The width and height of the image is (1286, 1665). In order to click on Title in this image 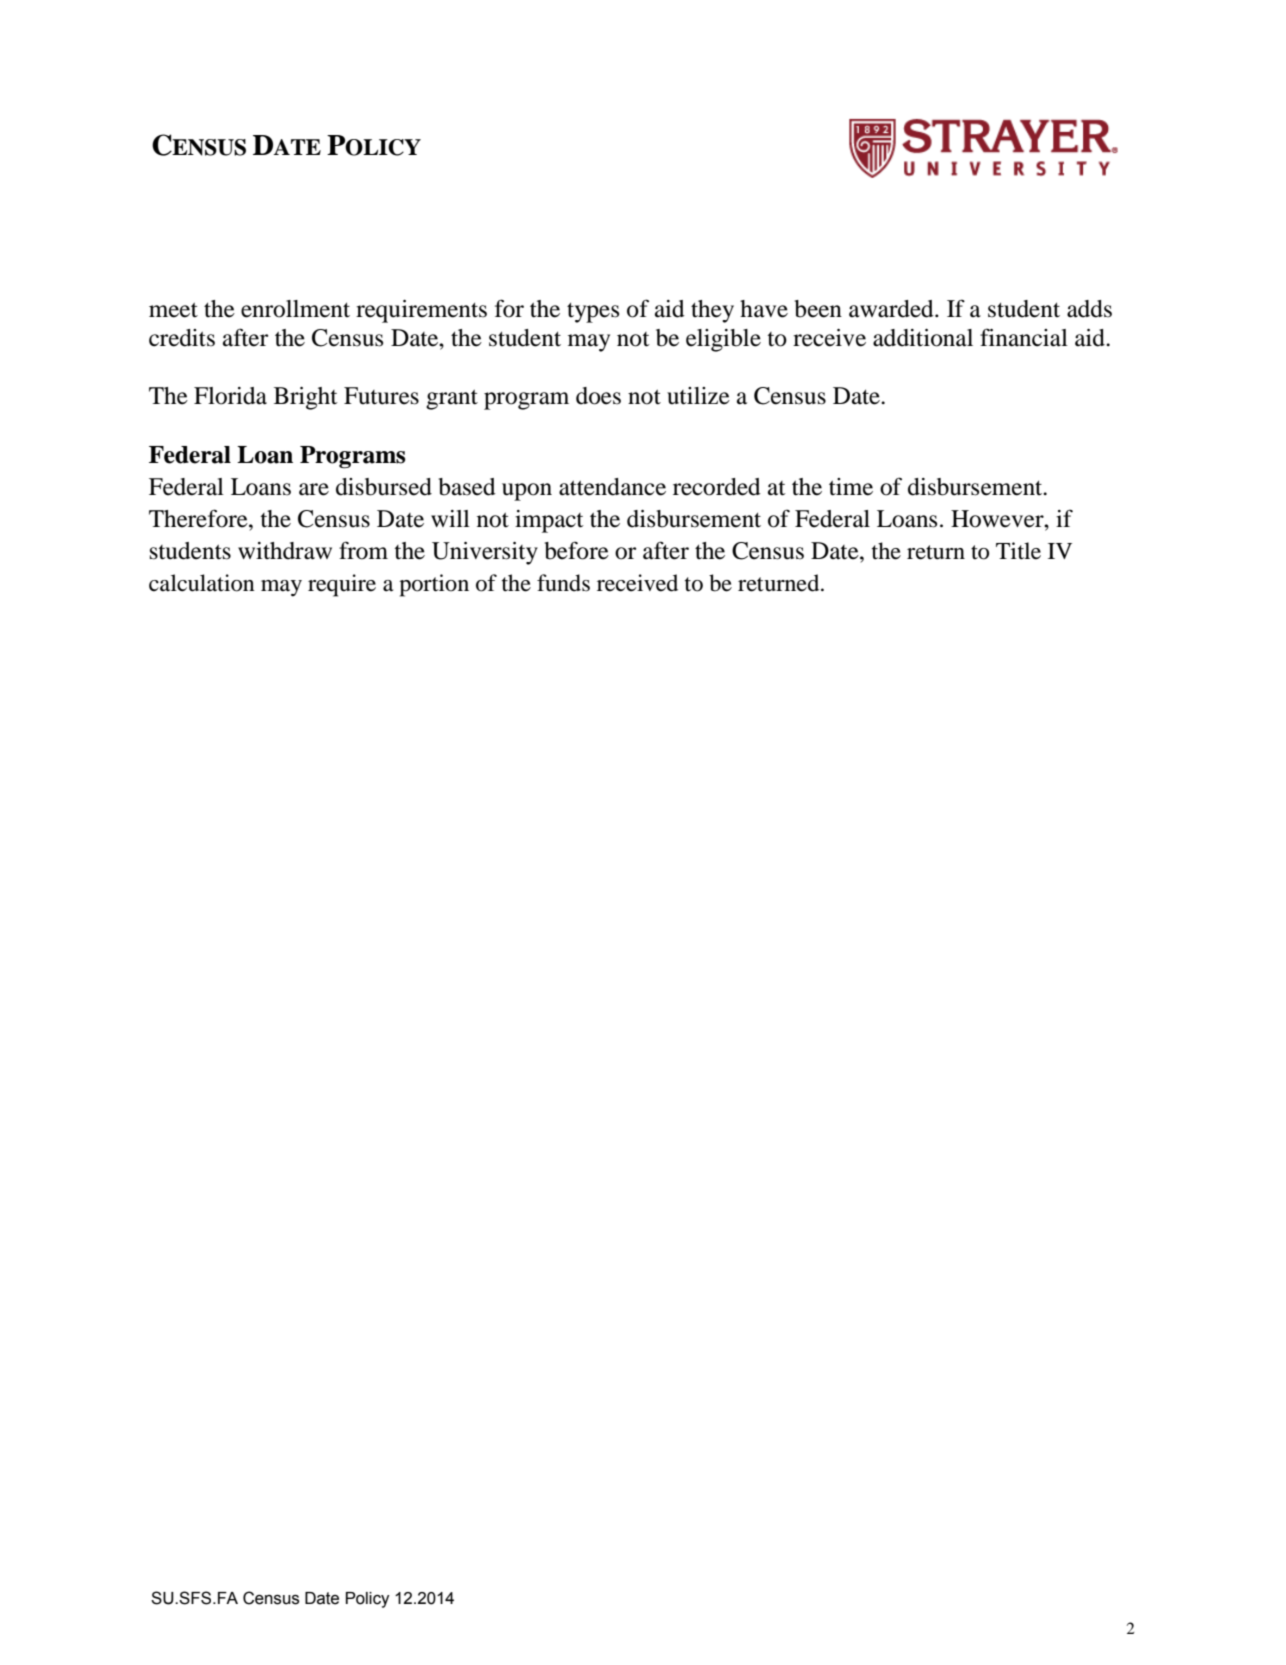, I will do `click(1018, 551)`.
